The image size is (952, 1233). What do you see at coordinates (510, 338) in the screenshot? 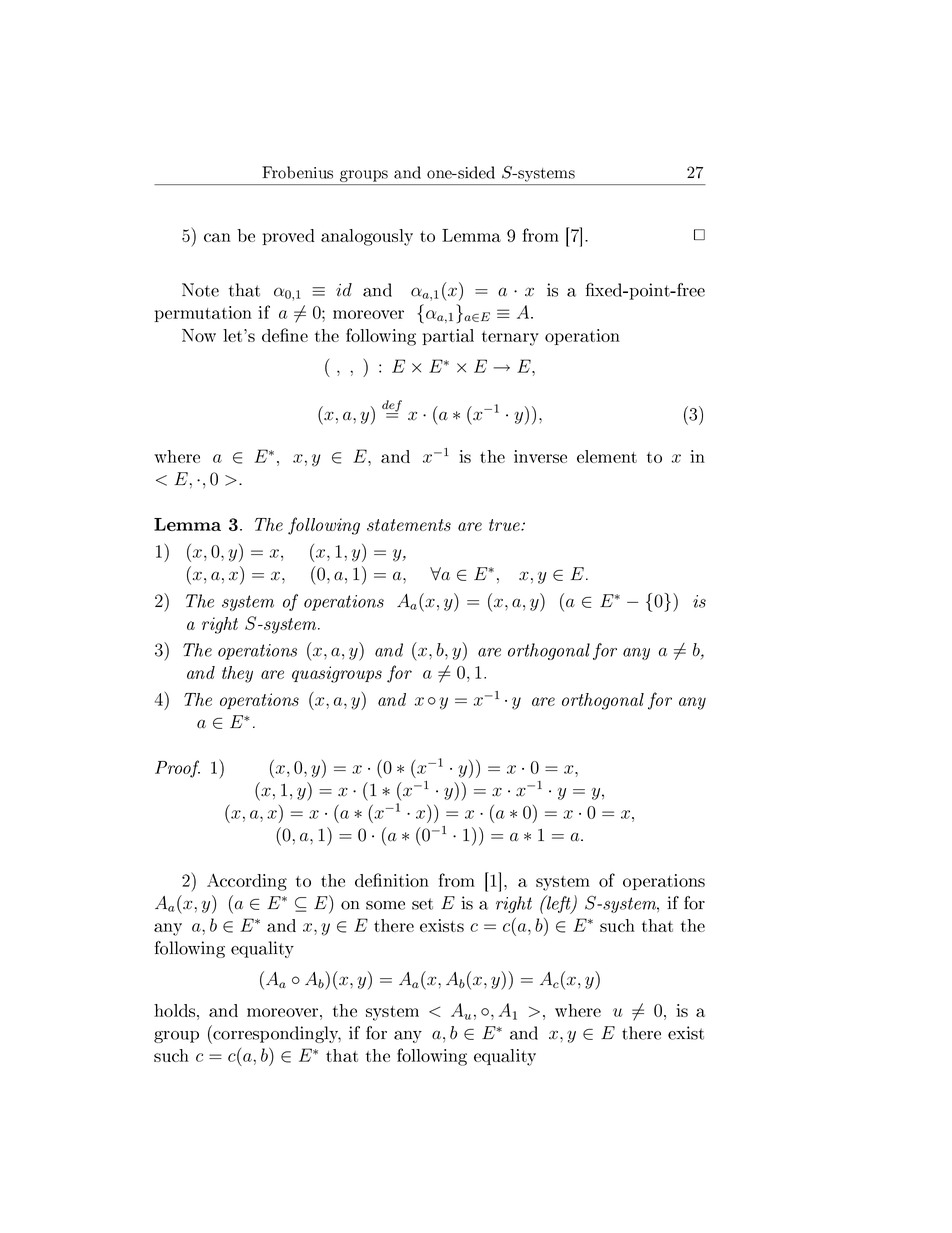
I see `ternary` at bounding box center [510, 338].
